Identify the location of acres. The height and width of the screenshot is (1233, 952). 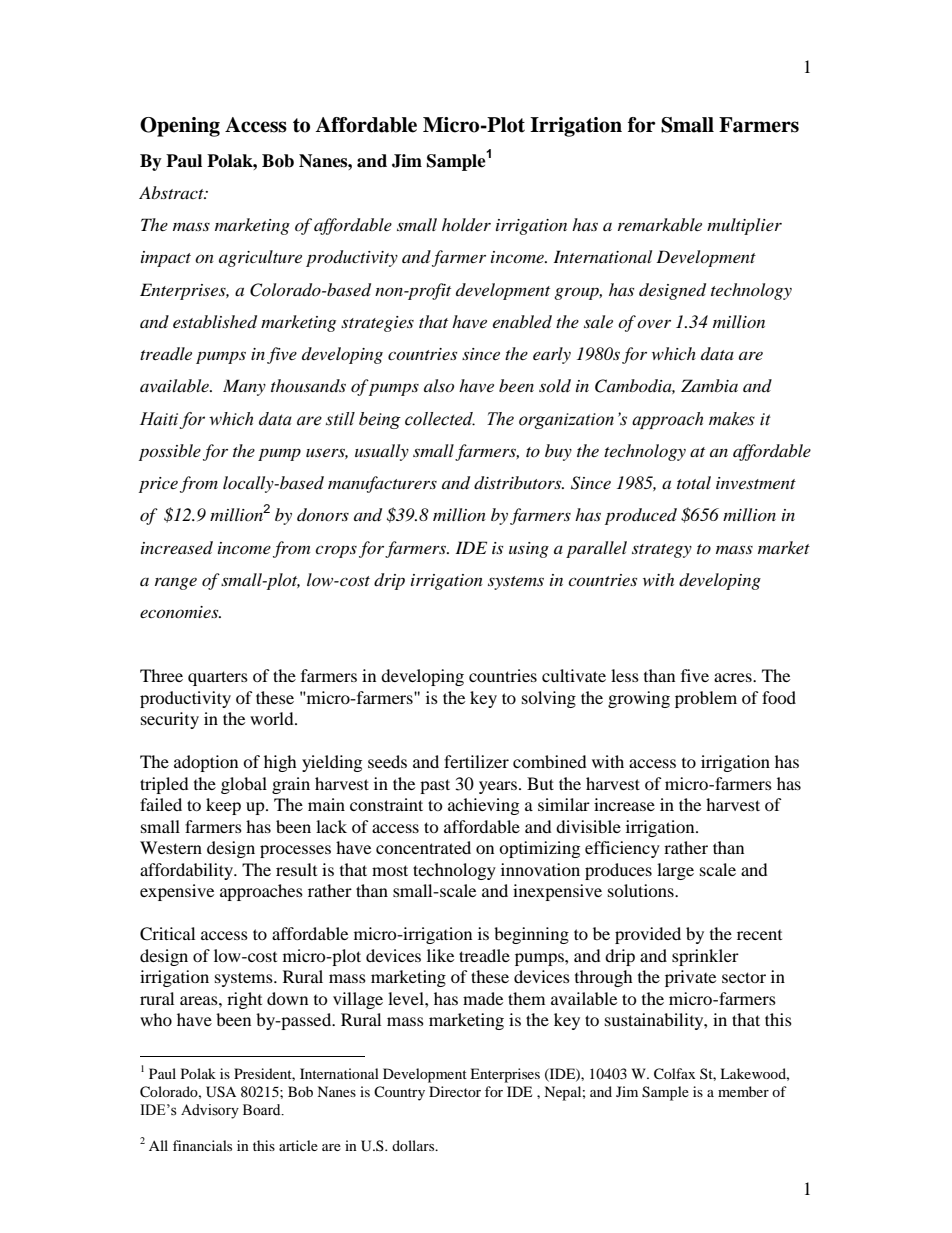
(734, 677).
